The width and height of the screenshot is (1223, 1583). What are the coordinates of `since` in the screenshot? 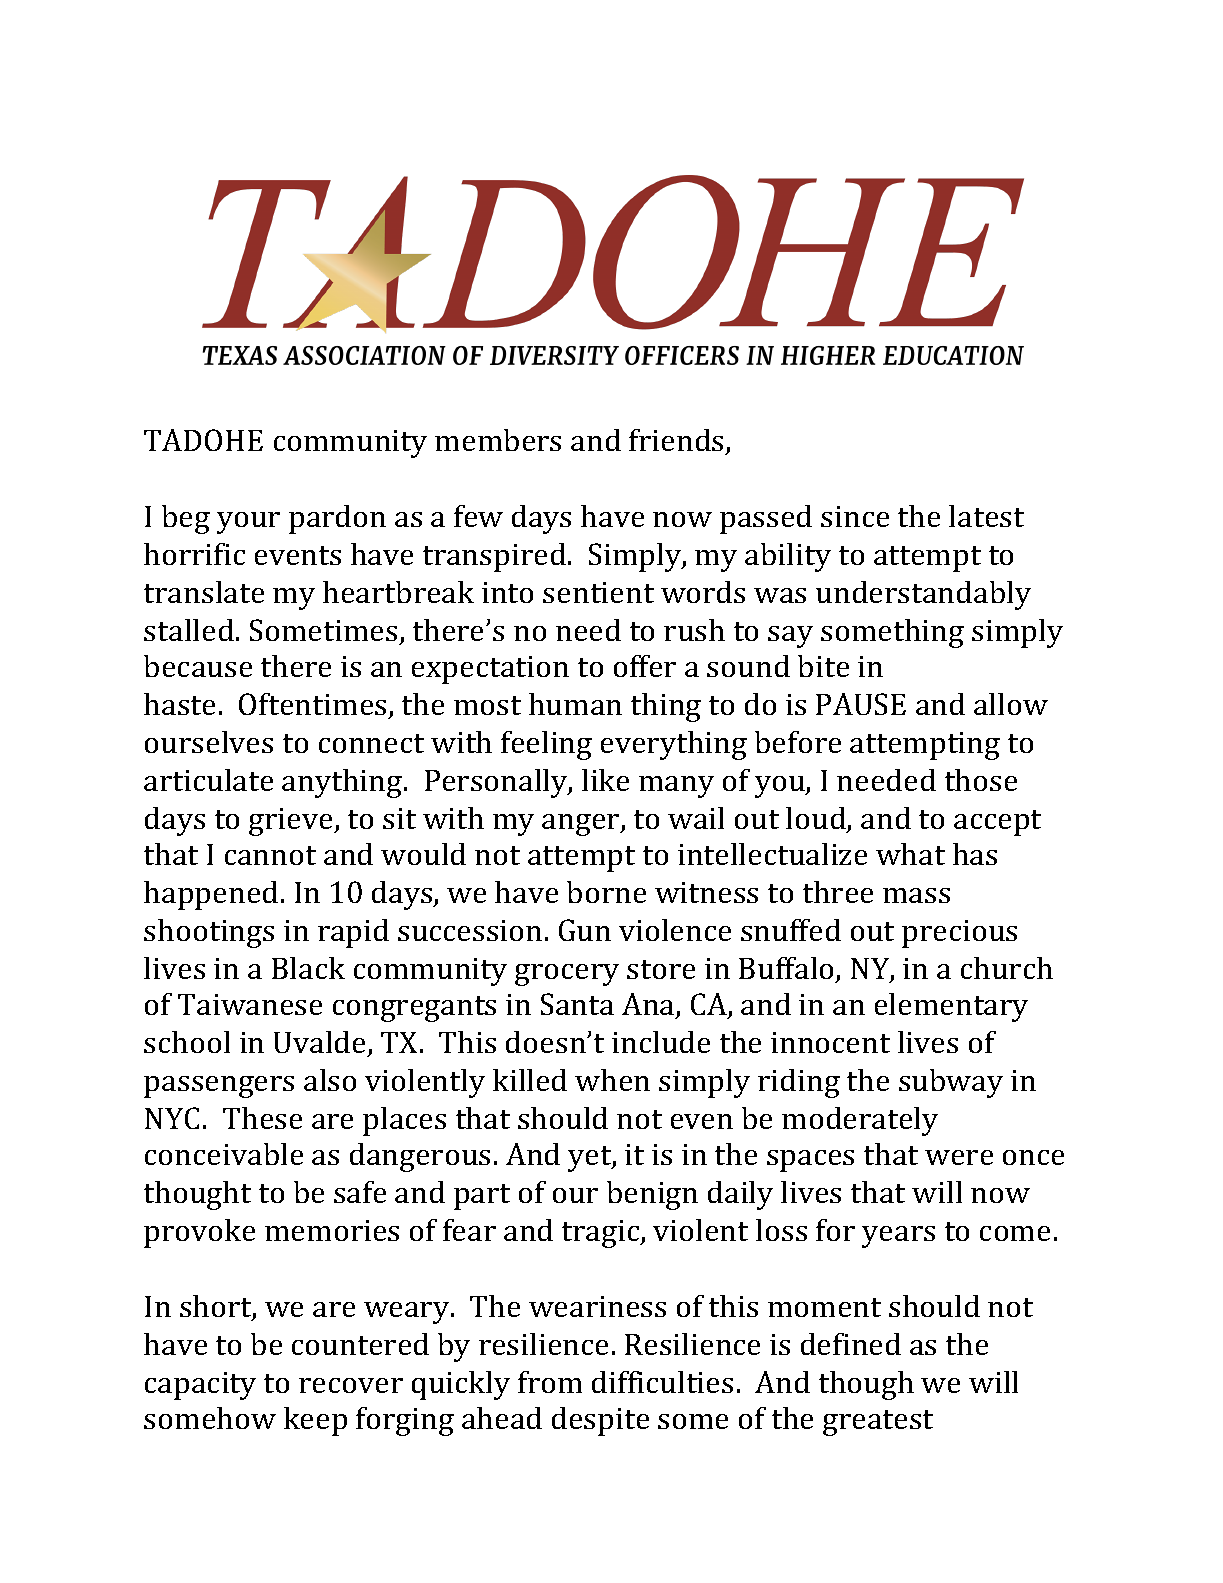 It's located at (855, 516).
